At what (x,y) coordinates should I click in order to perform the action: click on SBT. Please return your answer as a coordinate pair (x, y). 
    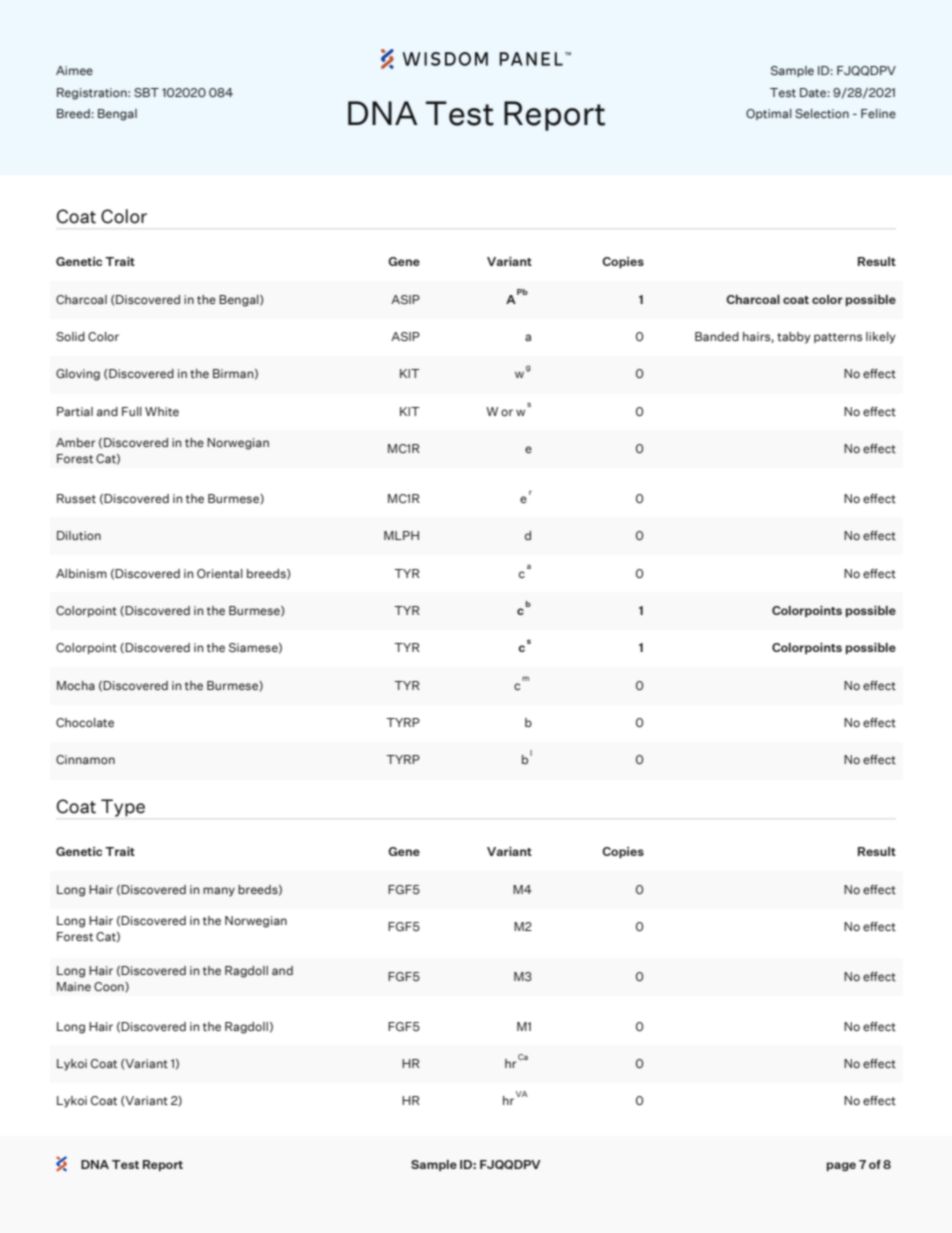
    Looking at the image, I should click on (146, 92).
